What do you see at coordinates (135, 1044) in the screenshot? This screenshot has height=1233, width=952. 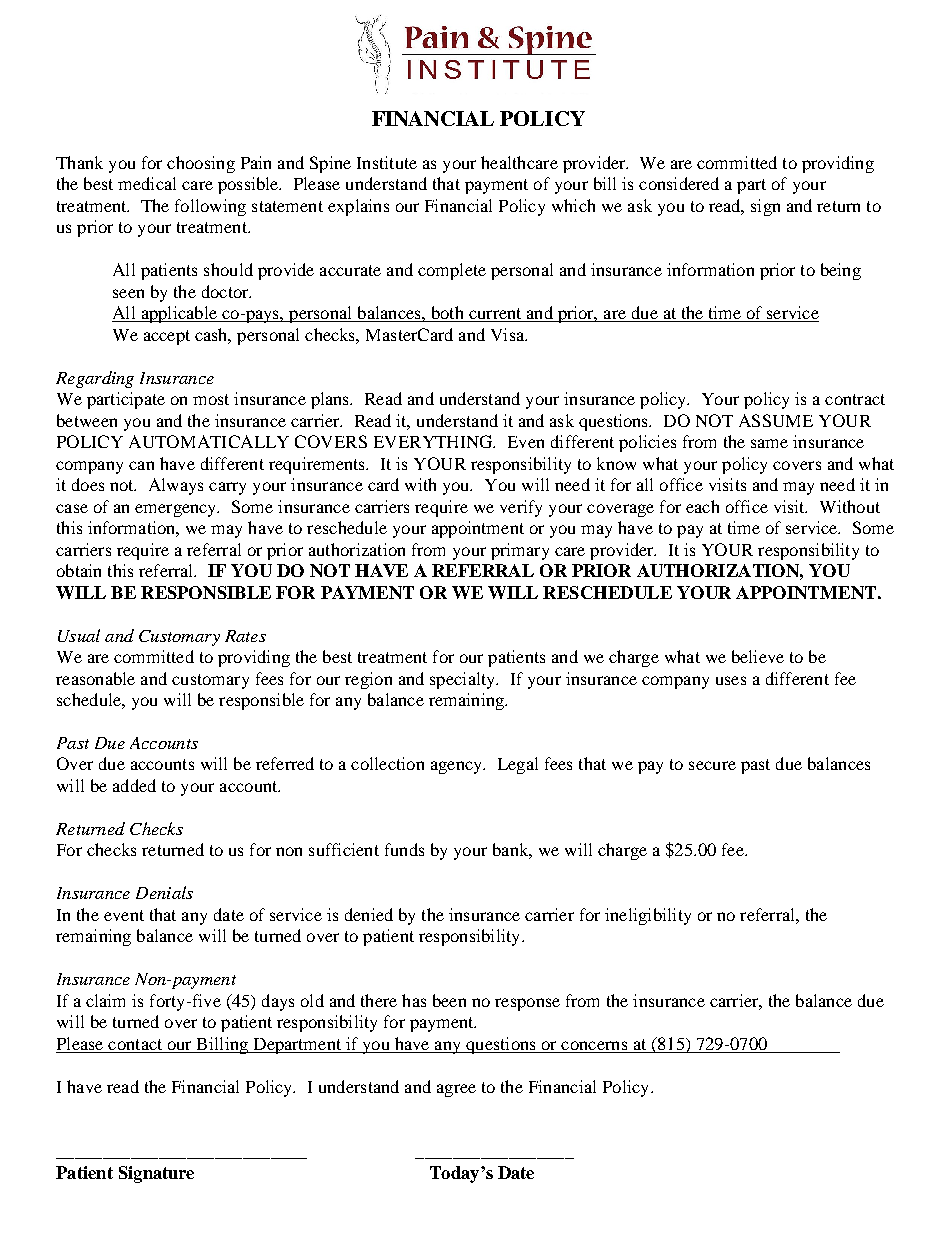 I see `contact` at bounding box center [135, 1044].
